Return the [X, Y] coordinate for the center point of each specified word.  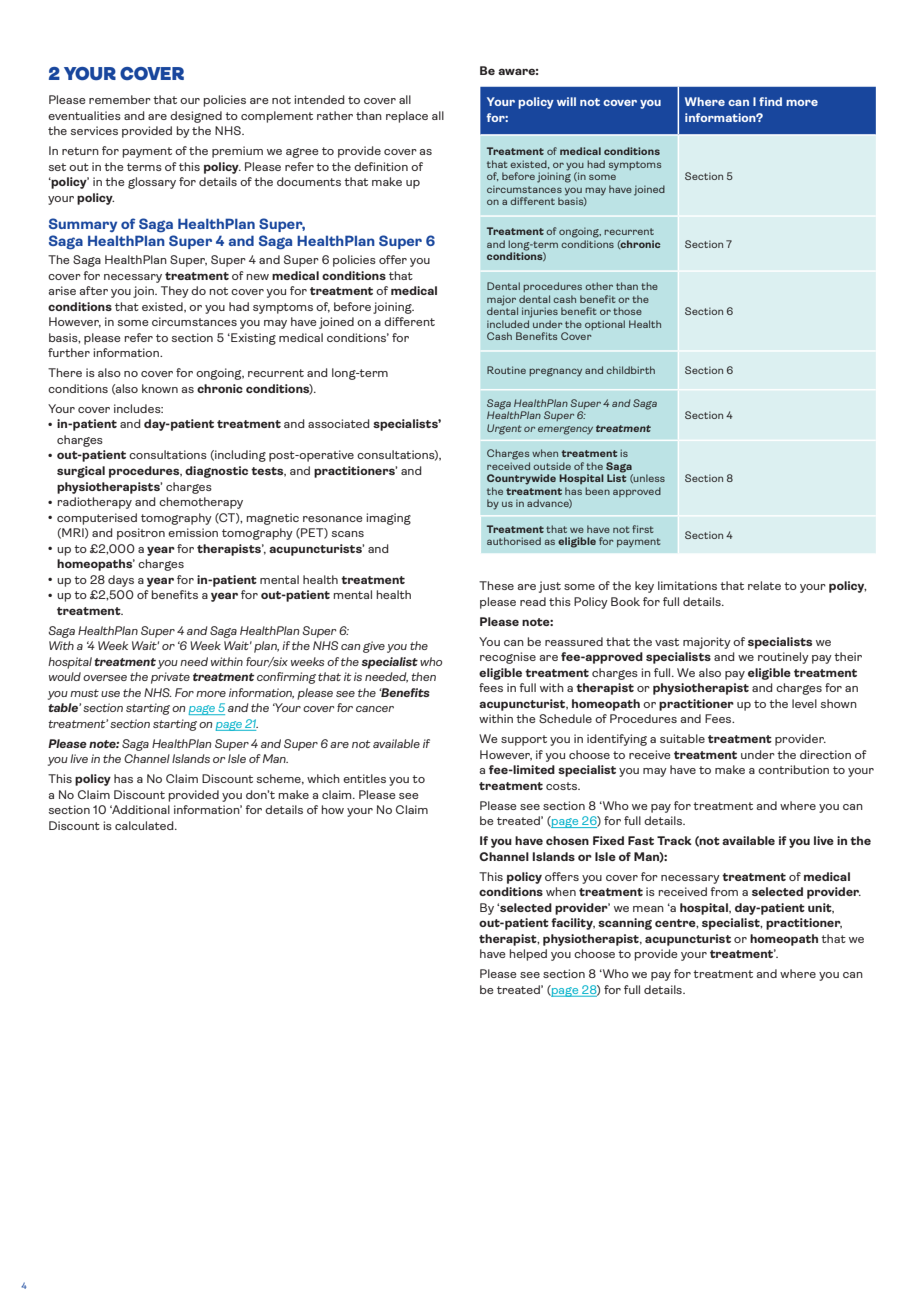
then [423, 676]
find [770, 101]
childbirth [630, 370]
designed [196, 117]
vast [667, 642]
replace [407, 117]
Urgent [504, 429]
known [160, 388]
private [170, 678]
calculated [145, 825]
